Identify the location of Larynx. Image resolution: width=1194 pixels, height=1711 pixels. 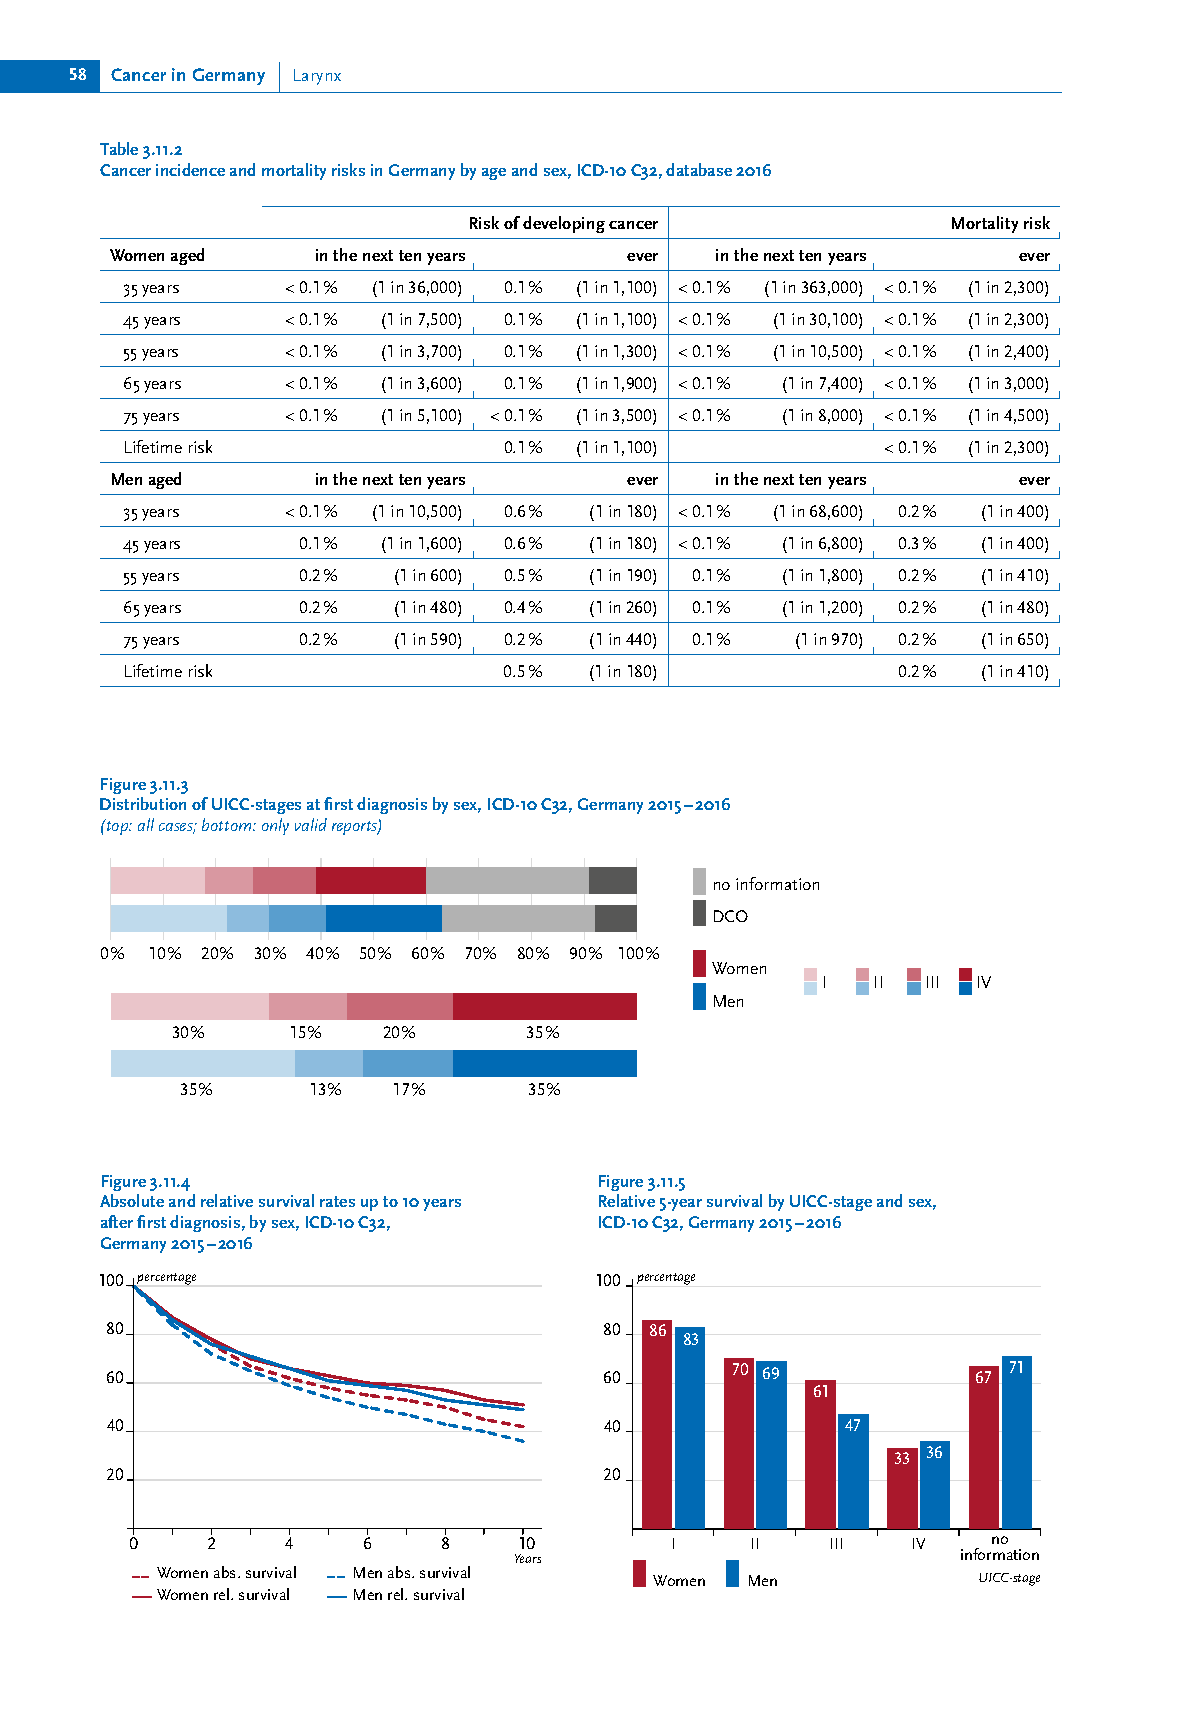
(317, 77).
